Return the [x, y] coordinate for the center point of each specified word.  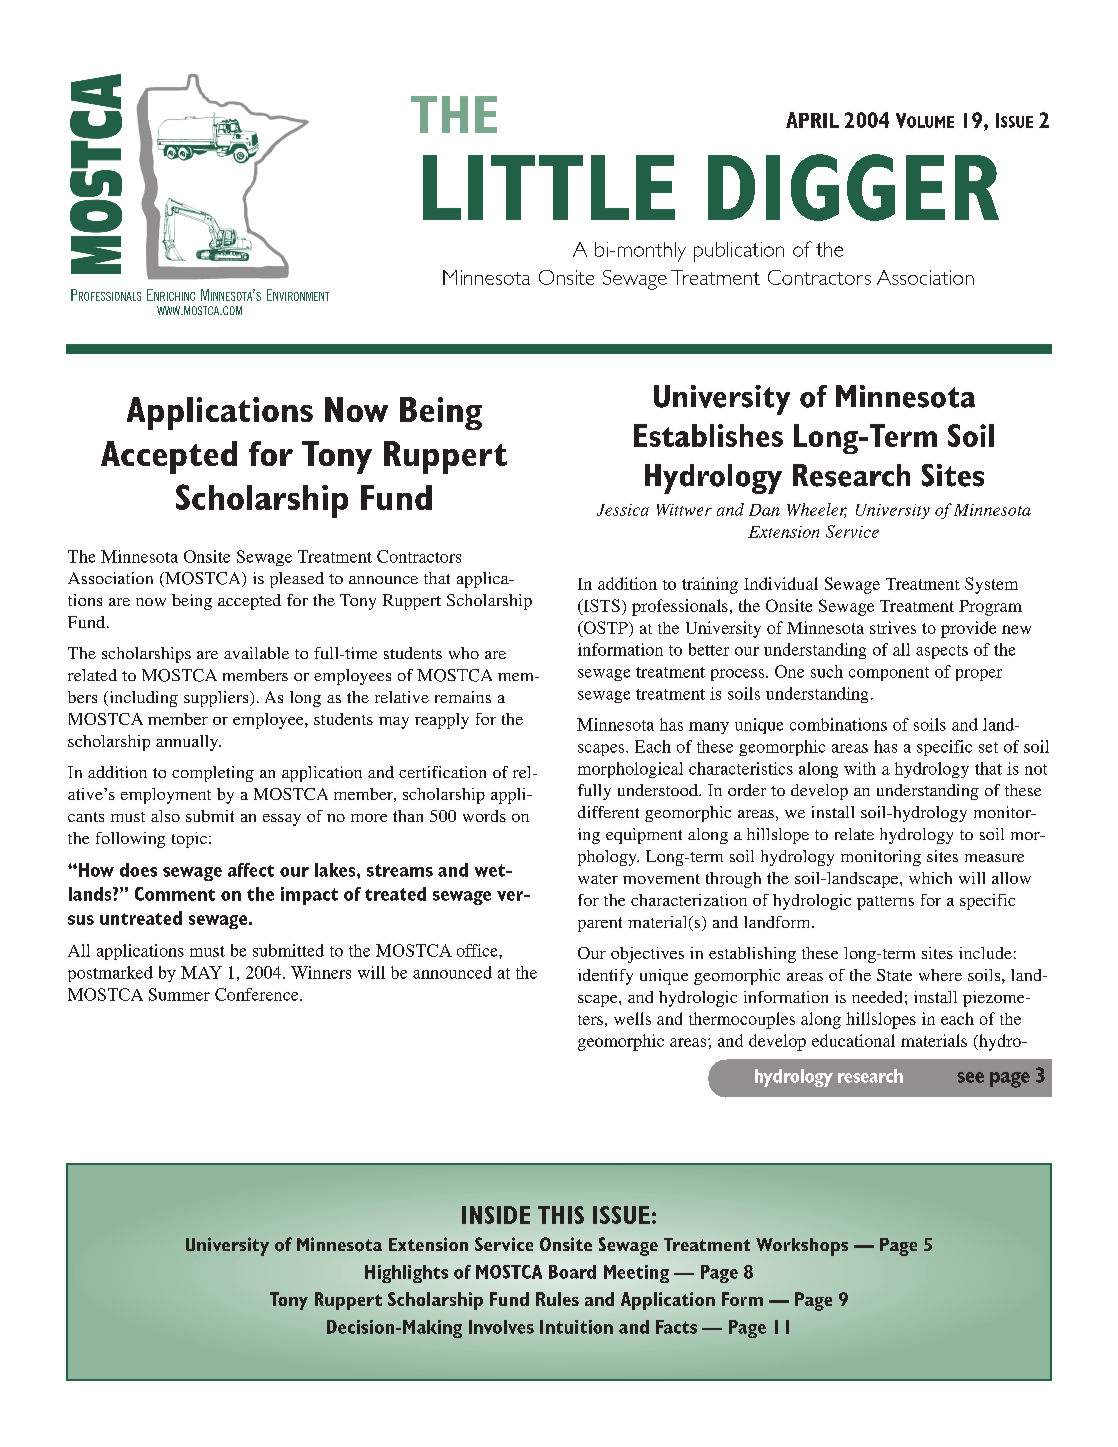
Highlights [406, 1274]
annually [188, 743]
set [988, 747]
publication [739, 252]
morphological [630, 770]
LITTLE [549, 187]
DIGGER [853, 187]
